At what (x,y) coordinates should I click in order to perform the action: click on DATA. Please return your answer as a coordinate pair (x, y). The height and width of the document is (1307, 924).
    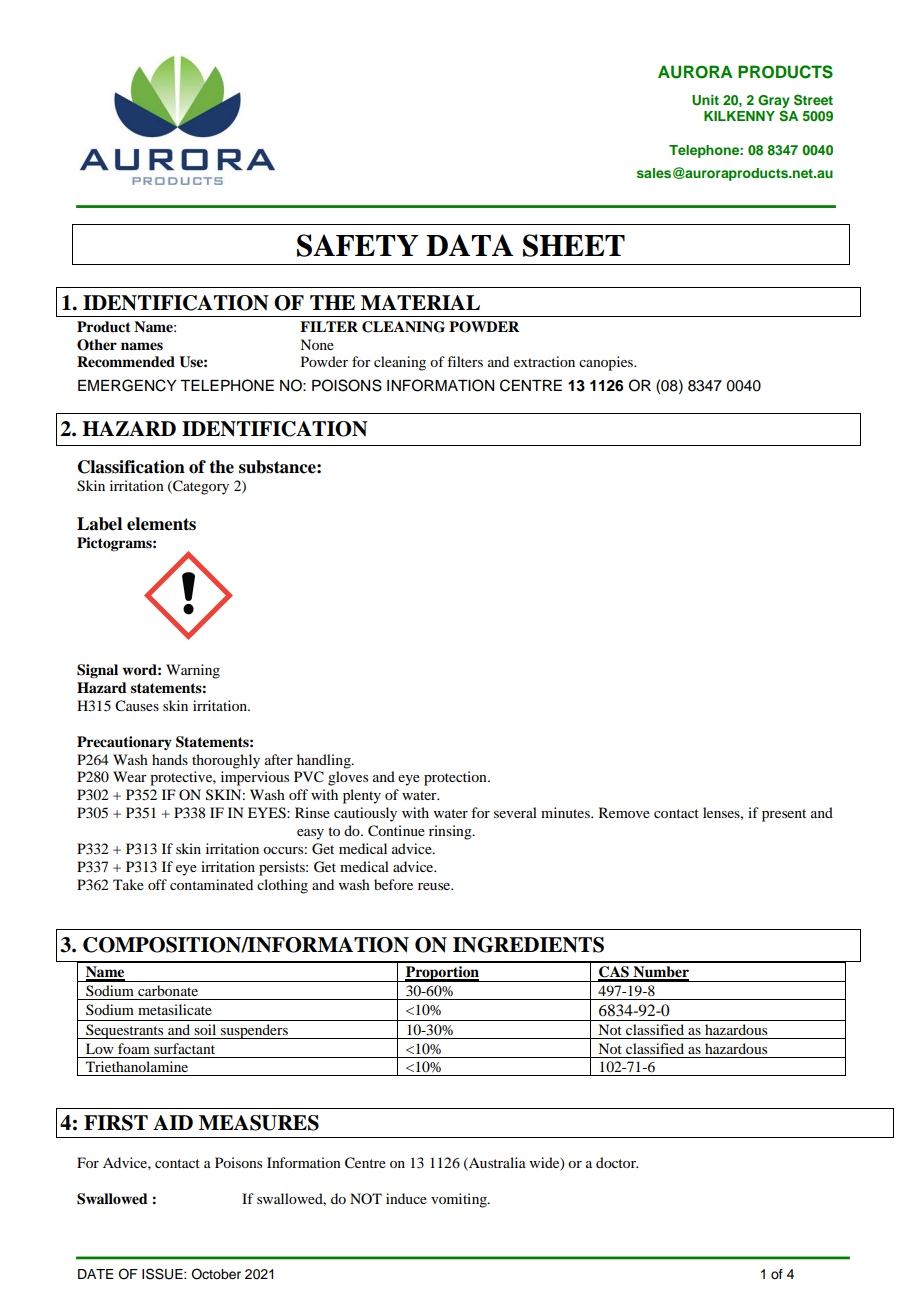
    Looking at the image, I should click on (469, 245).
